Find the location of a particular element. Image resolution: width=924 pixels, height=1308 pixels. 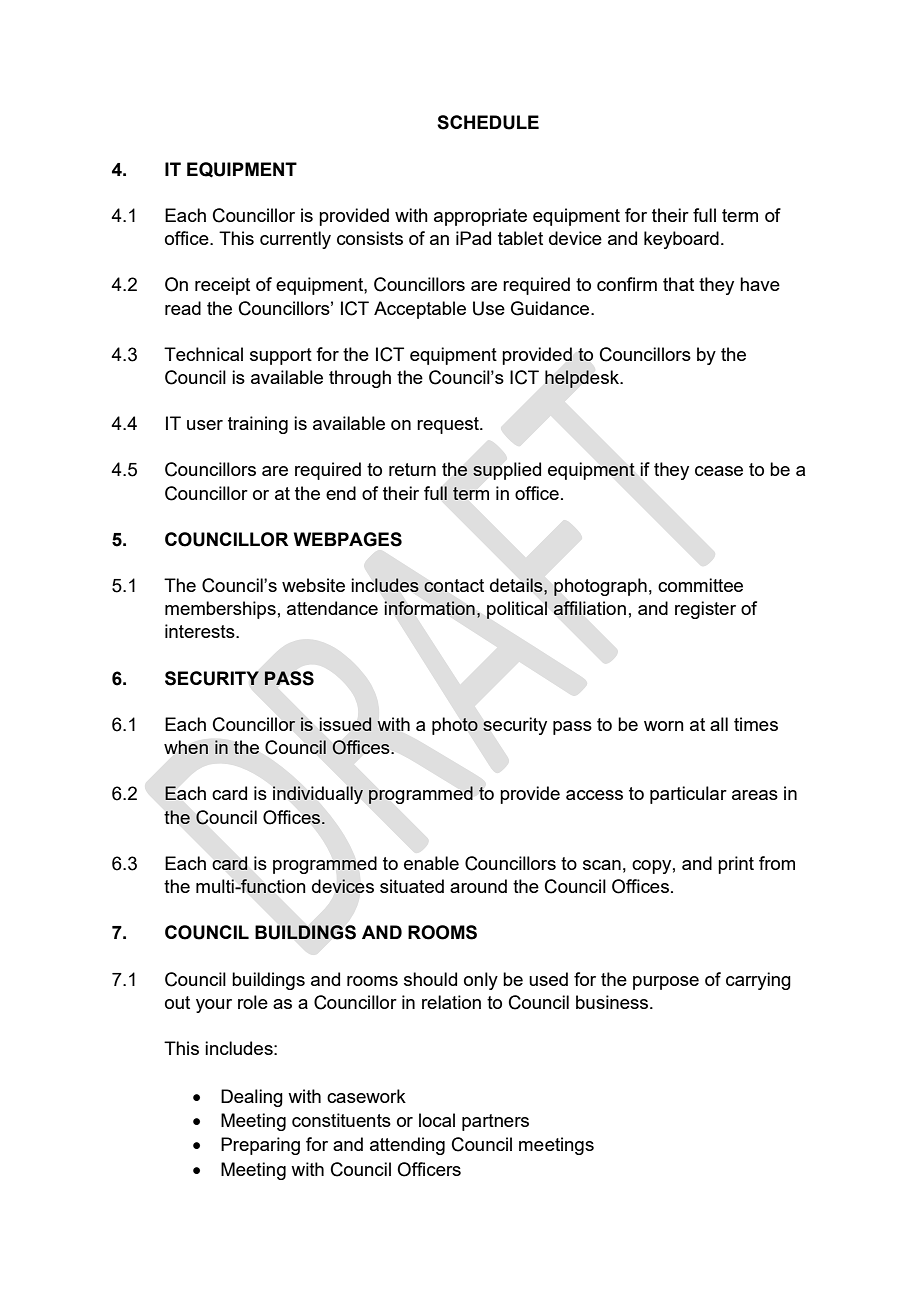

register is located at coordinates (705, 610).
